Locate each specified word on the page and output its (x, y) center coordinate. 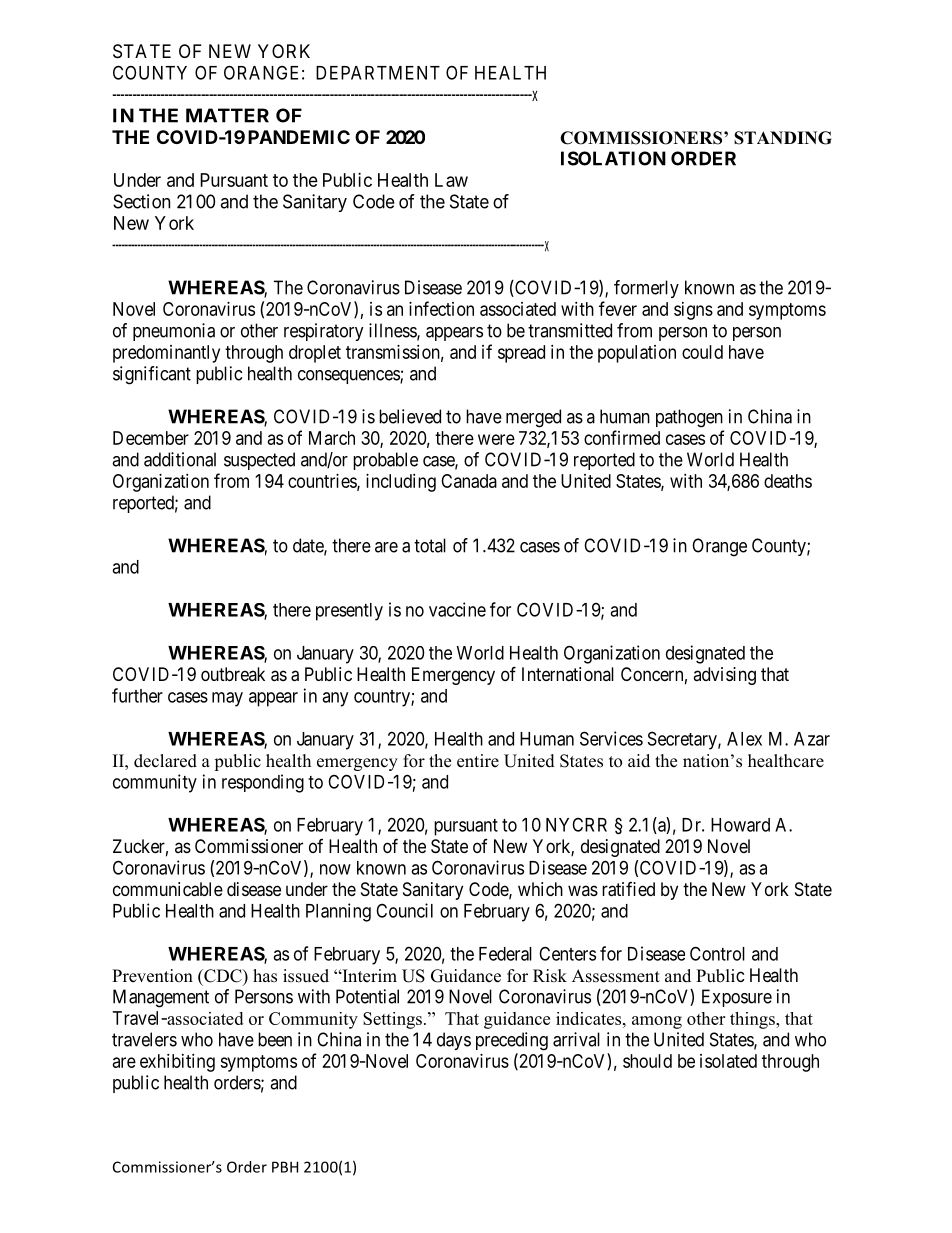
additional (180, 459)
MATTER (227, 115)
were (496, 439)
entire (478, 761)
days (454, 1041)
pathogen (689, 418)
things (753, 1020)
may (227, 699)
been (275, 1039)
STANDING (783, 138)
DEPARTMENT (378, 73)
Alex (744, 739)
